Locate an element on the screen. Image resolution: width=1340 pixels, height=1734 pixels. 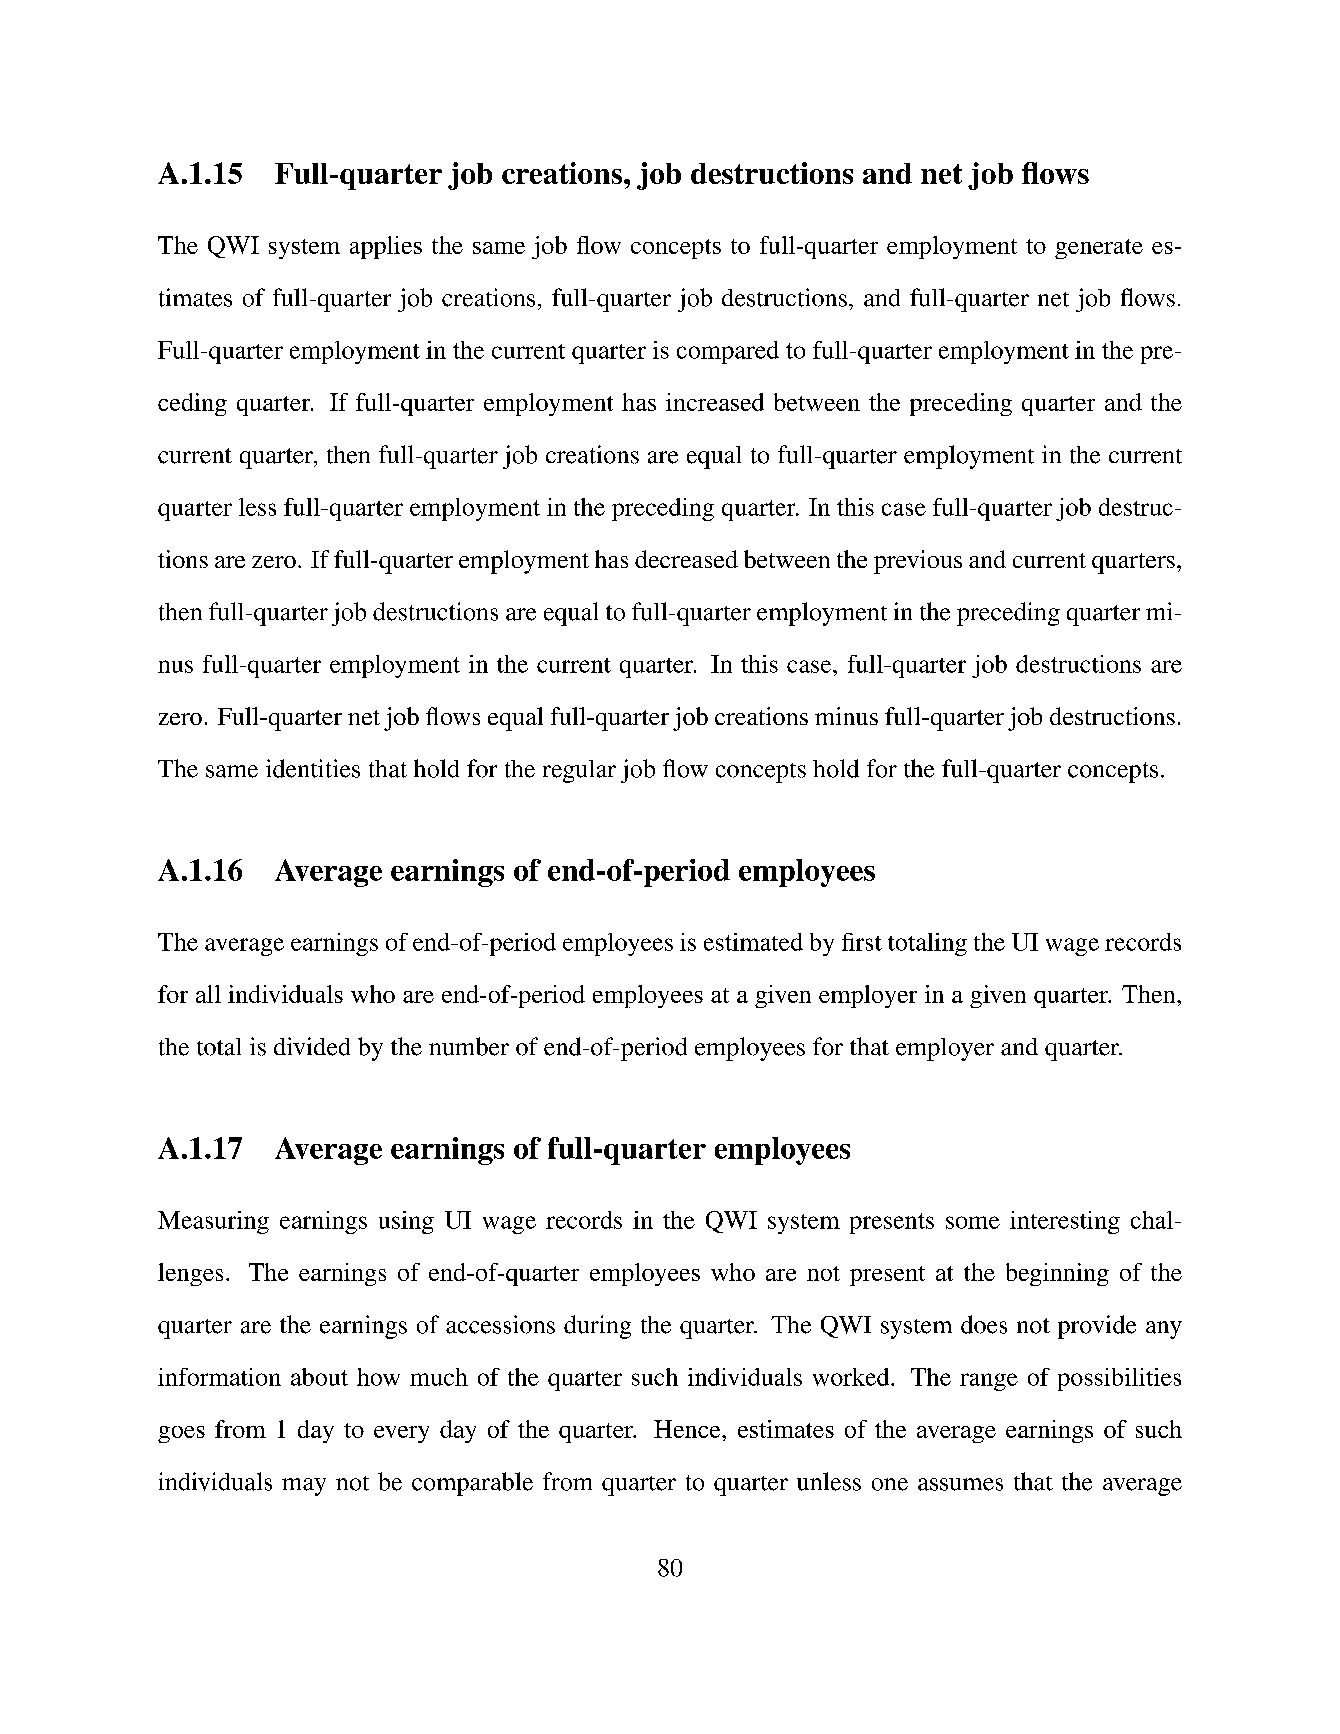
generate is located at coordinates (1099, 249).
